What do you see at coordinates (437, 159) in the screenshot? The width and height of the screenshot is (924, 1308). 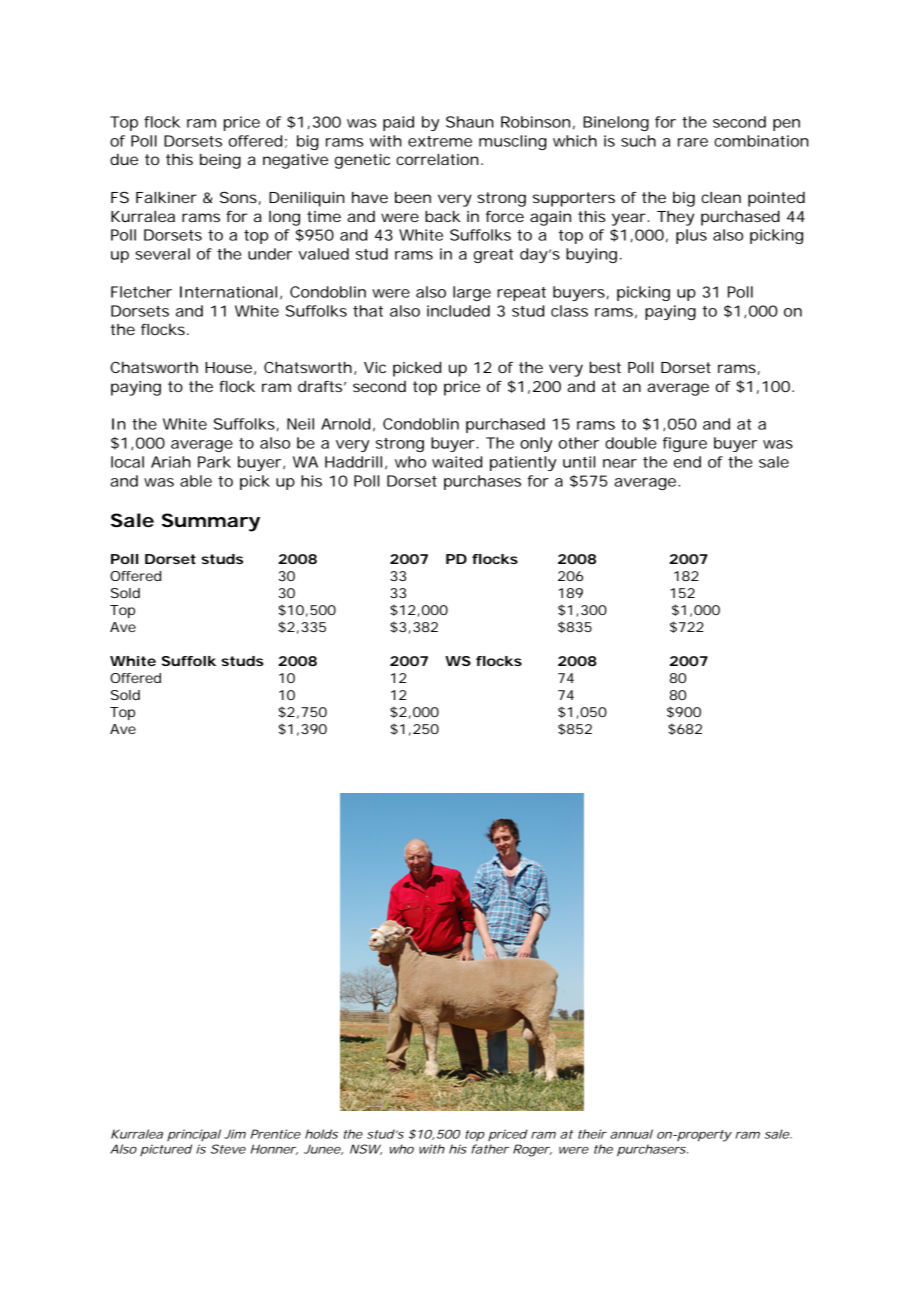 I see `correlation` at bounding box center [437, 159].
